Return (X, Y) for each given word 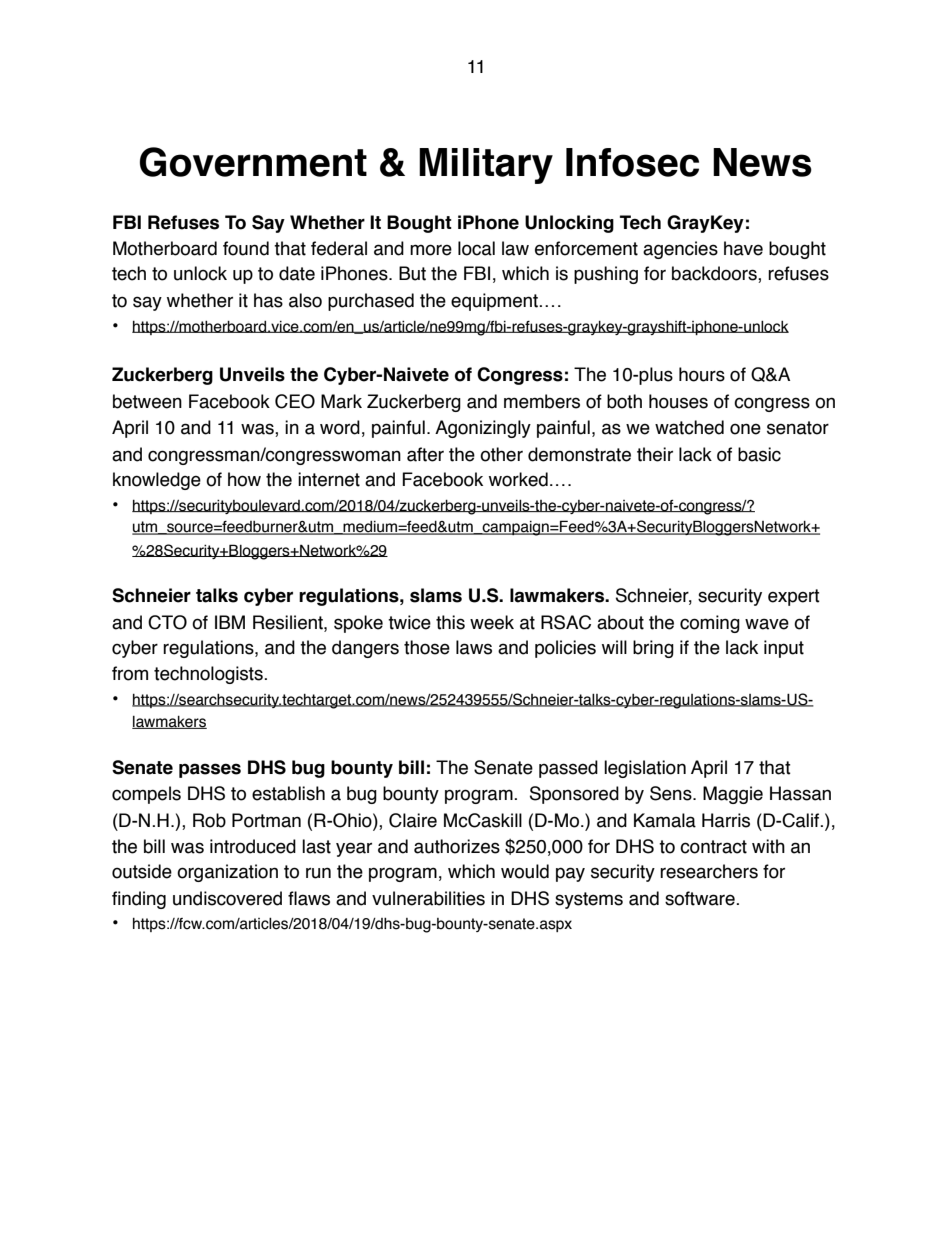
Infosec (632, 162)
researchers (709, 871)
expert (794, 597)
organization (227, 873)
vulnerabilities (428, 898)
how (244, 479)
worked (518, 479)
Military (486, 166)
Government (253, 162)
